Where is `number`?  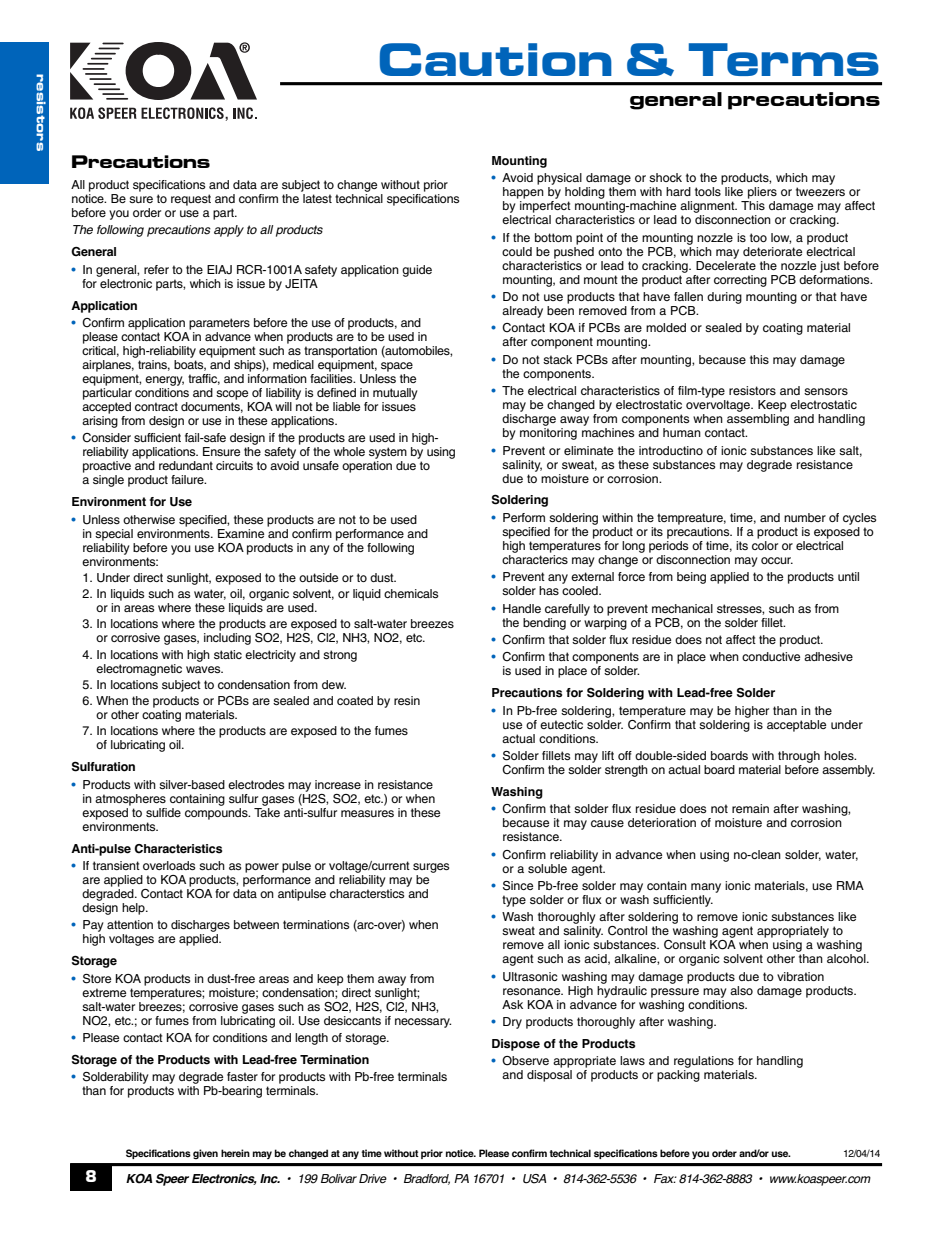
number is located at coordinates (805, 517).
